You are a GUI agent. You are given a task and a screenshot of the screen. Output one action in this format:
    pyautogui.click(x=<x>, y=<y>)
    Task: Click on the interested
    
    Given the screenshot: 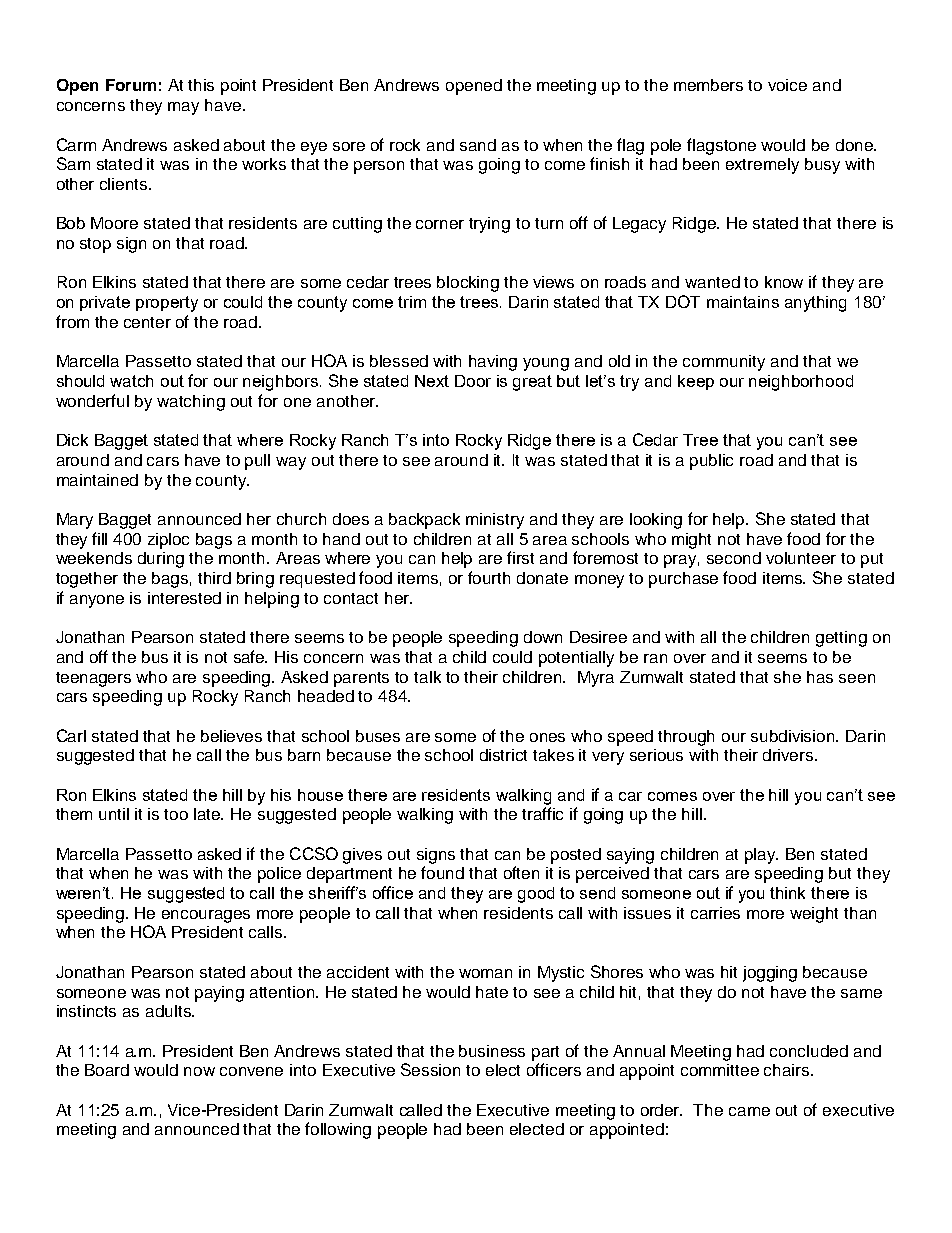 What is the action you would take?
    pyautogui.click(x=184, y=598)
